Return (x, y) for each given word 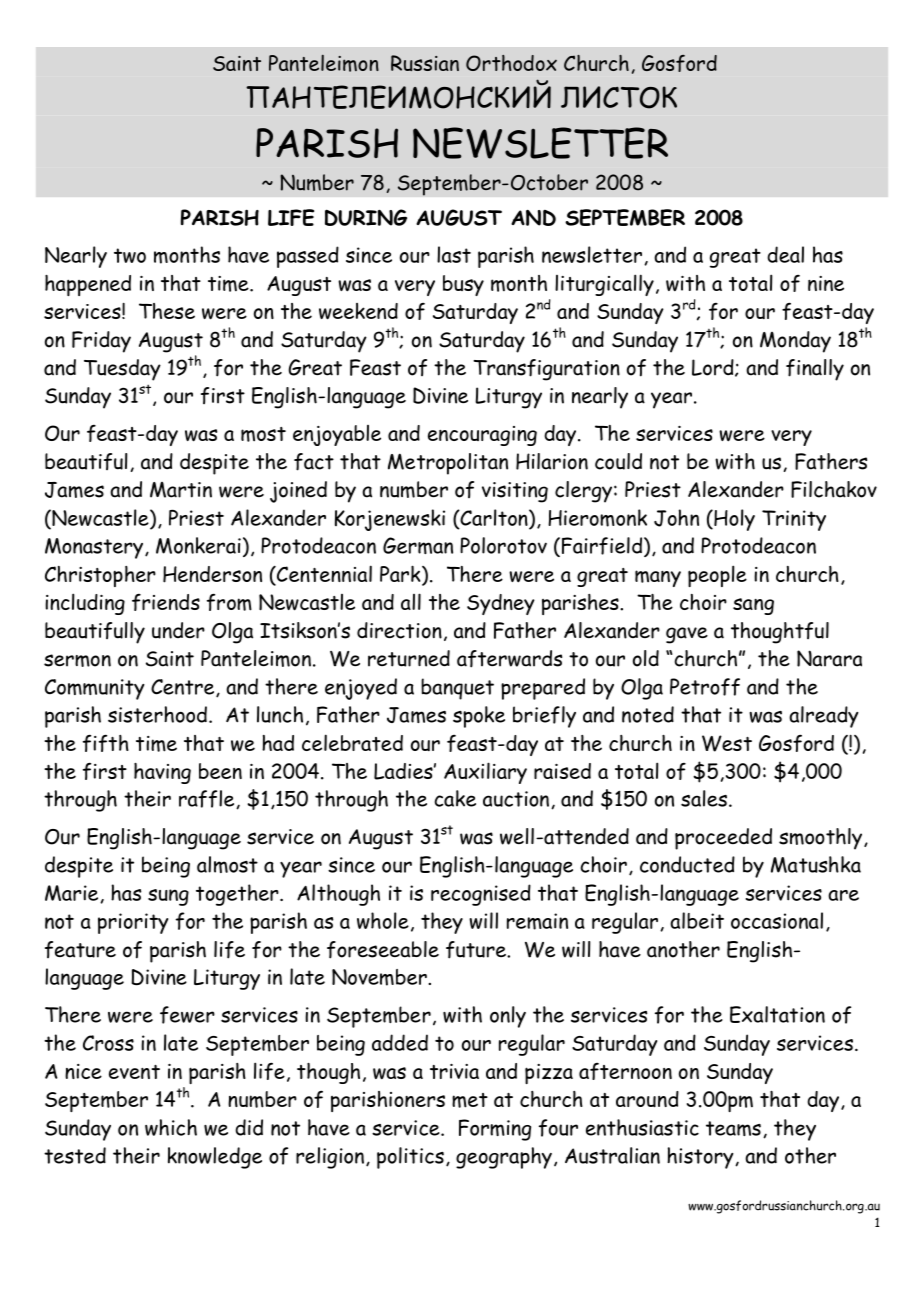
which (171, 1127)
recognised (481, 895)
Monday (795, 342)
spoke (479, 717)
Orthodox (511, 63)
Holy (733, 520)
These (167, 311)
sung (168, 897)
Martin (181, 490)
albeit (697, 920)
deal (785, 254)
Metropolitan (448, 464)
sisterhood (157, 714)
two (130, 255)
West (727, 743)
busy (463, 285)
